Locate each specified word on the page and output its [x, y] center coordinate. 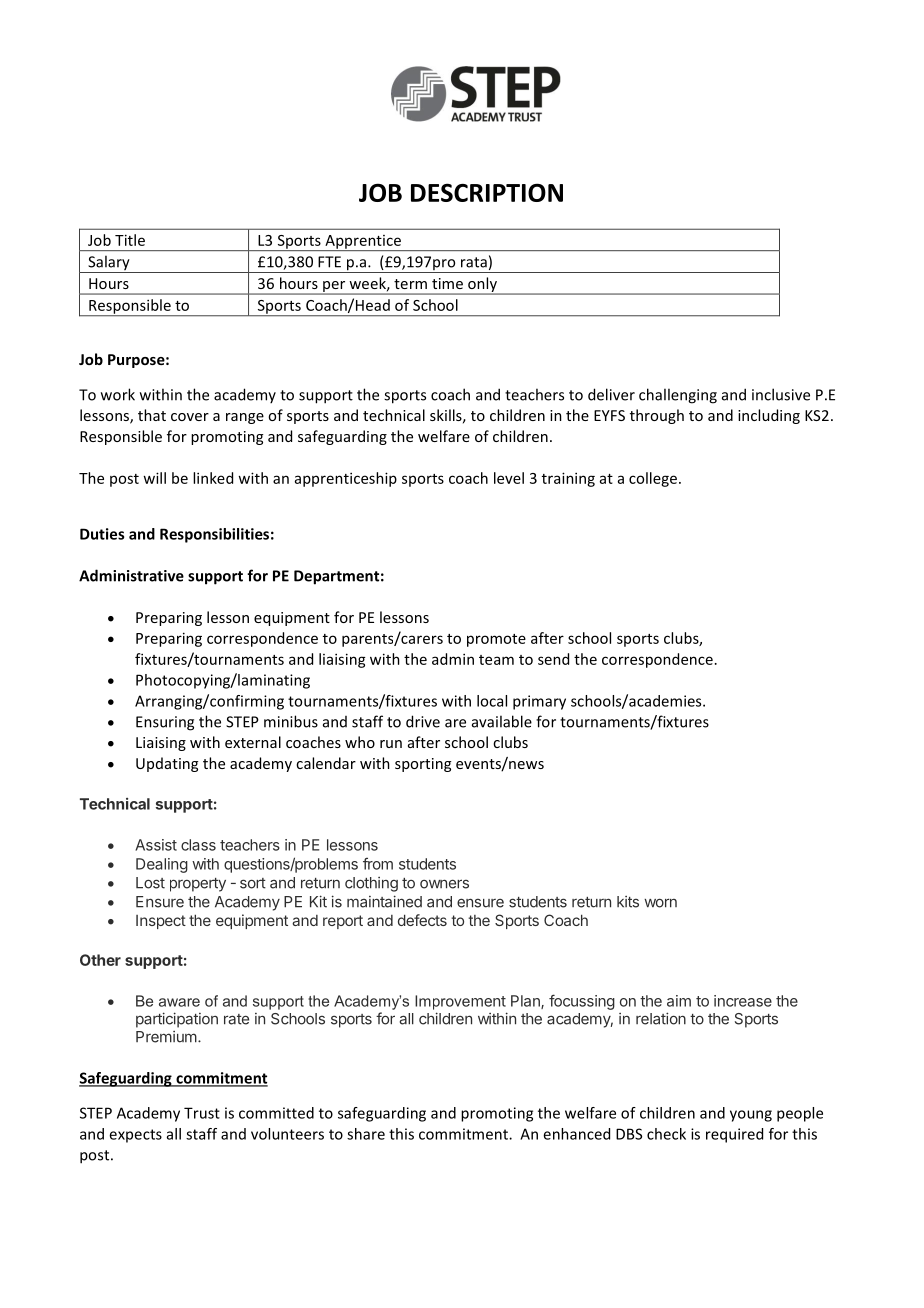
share [366, 1134]
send [553, 659]
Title [130, 240]
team [496, 660]
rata [474, 262]
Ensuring [165, 723]
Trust [202, 1113]
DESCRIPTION [487, 192]
